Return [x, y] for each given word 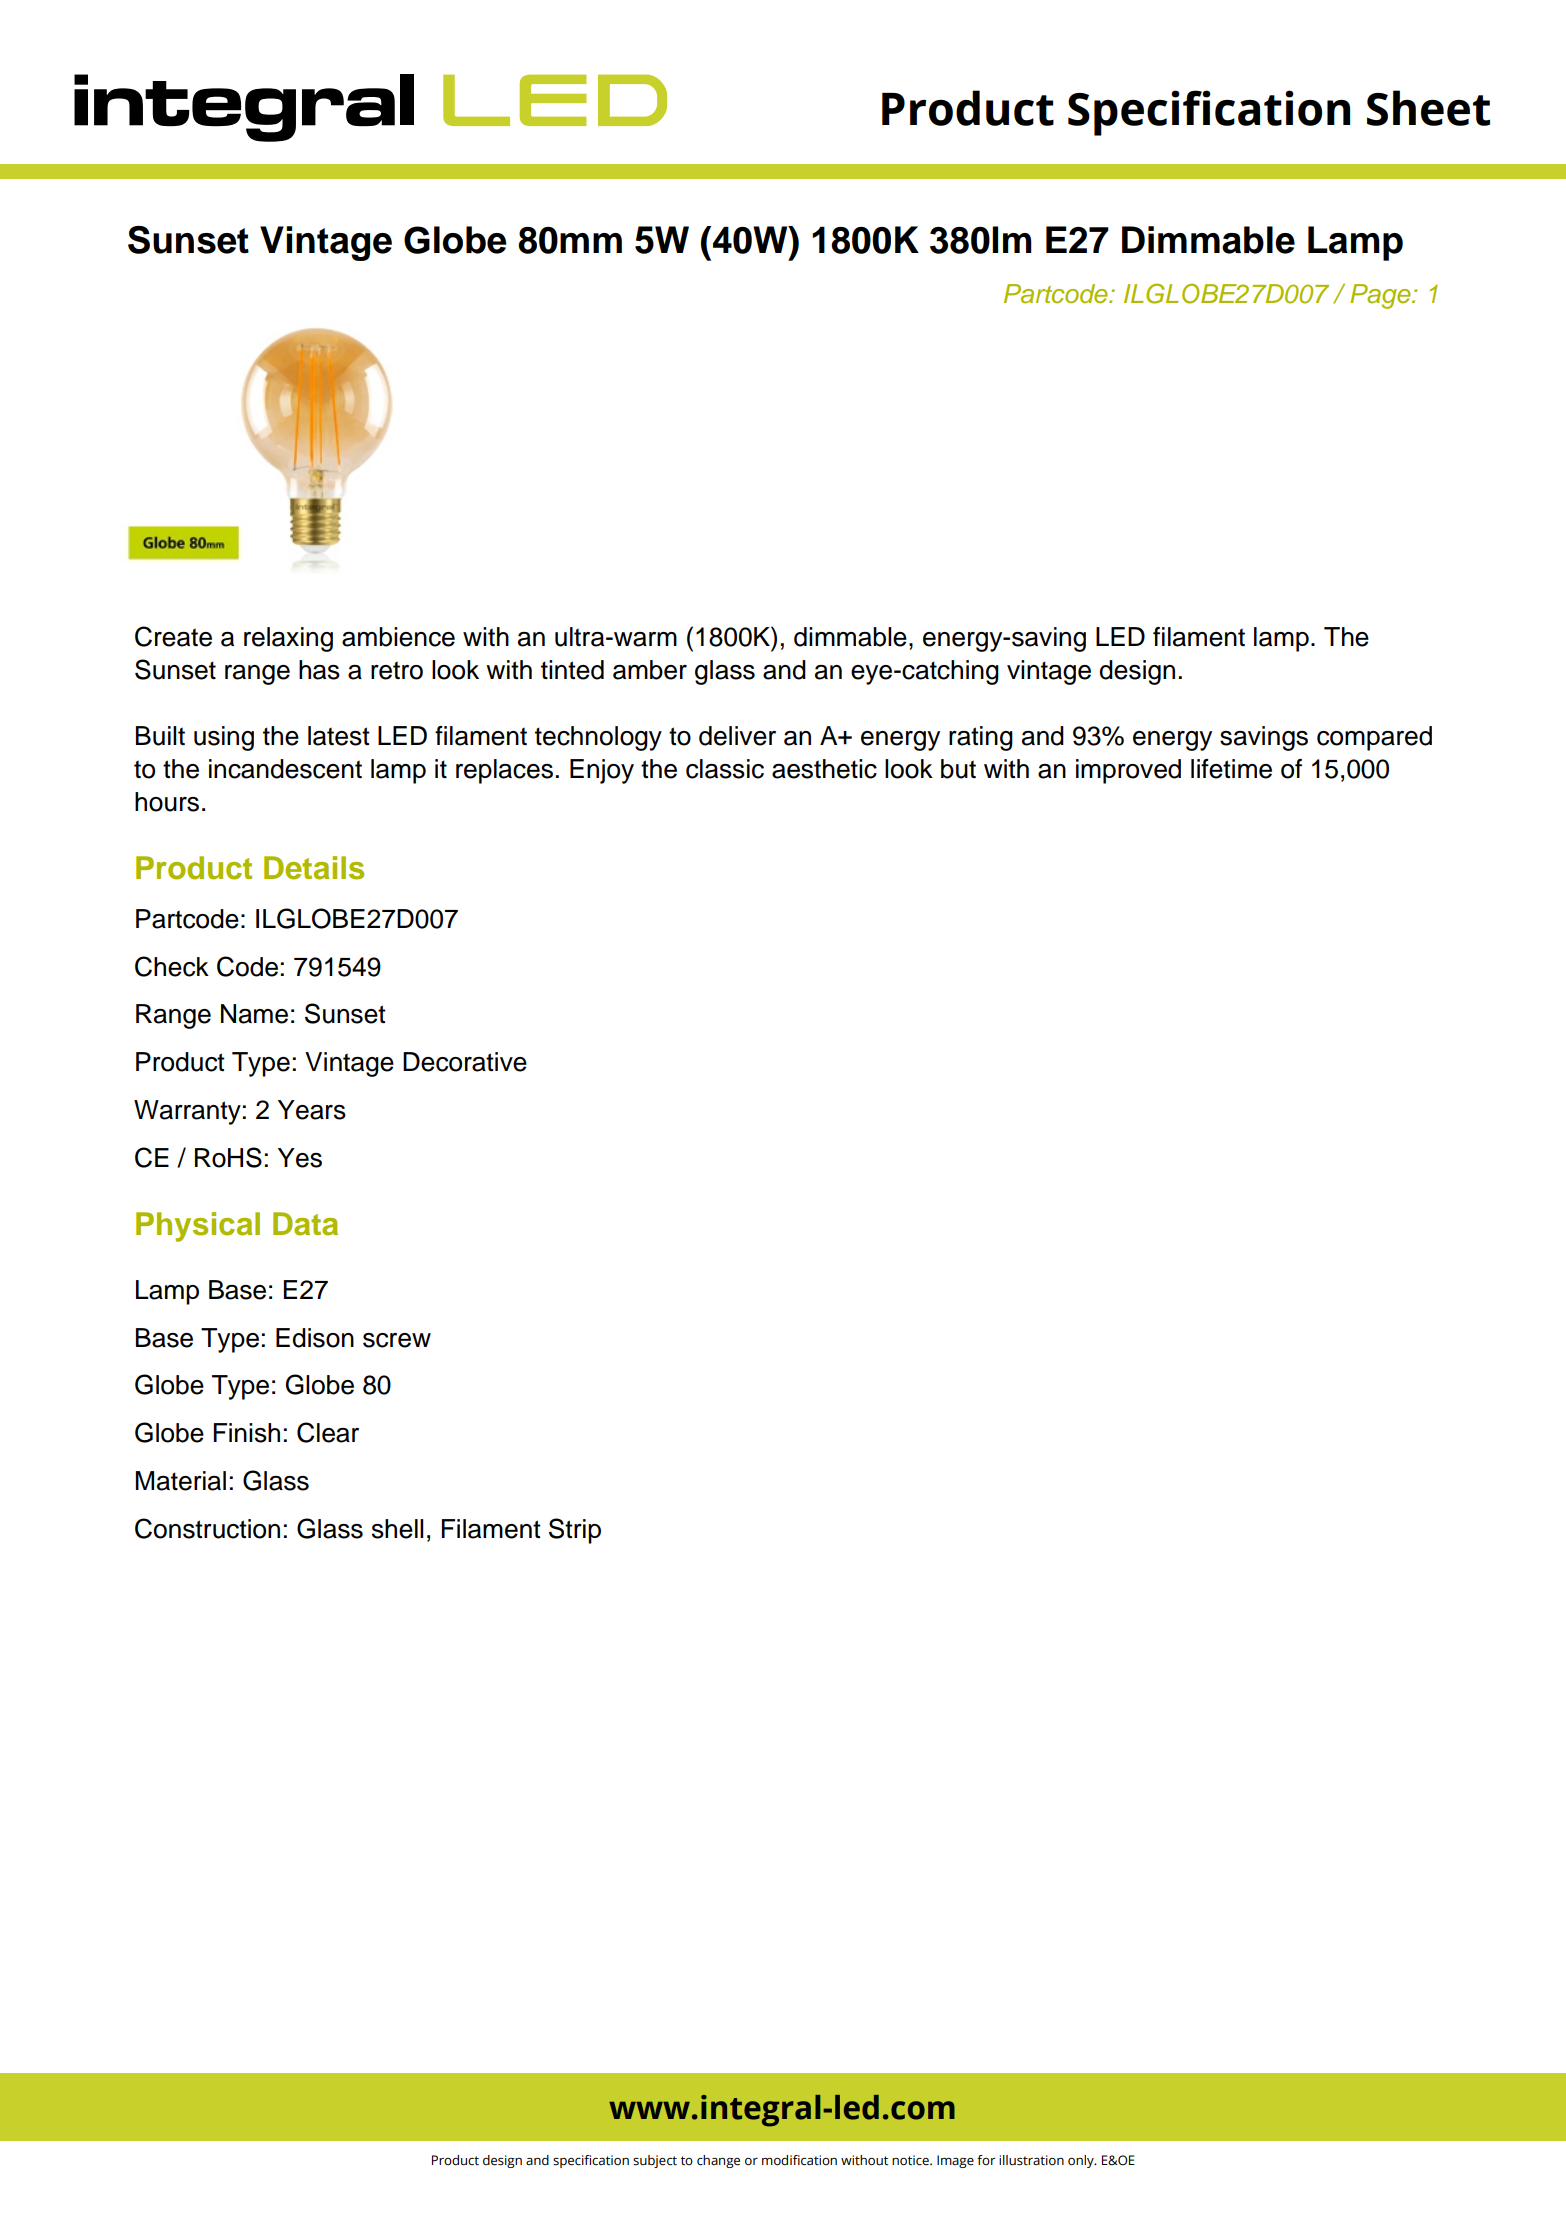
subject [655, 2161]
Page [1381, 296]
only [1082, 2161]
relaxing [288, 639]
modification [799, 2160]
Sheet [1428, 108]
